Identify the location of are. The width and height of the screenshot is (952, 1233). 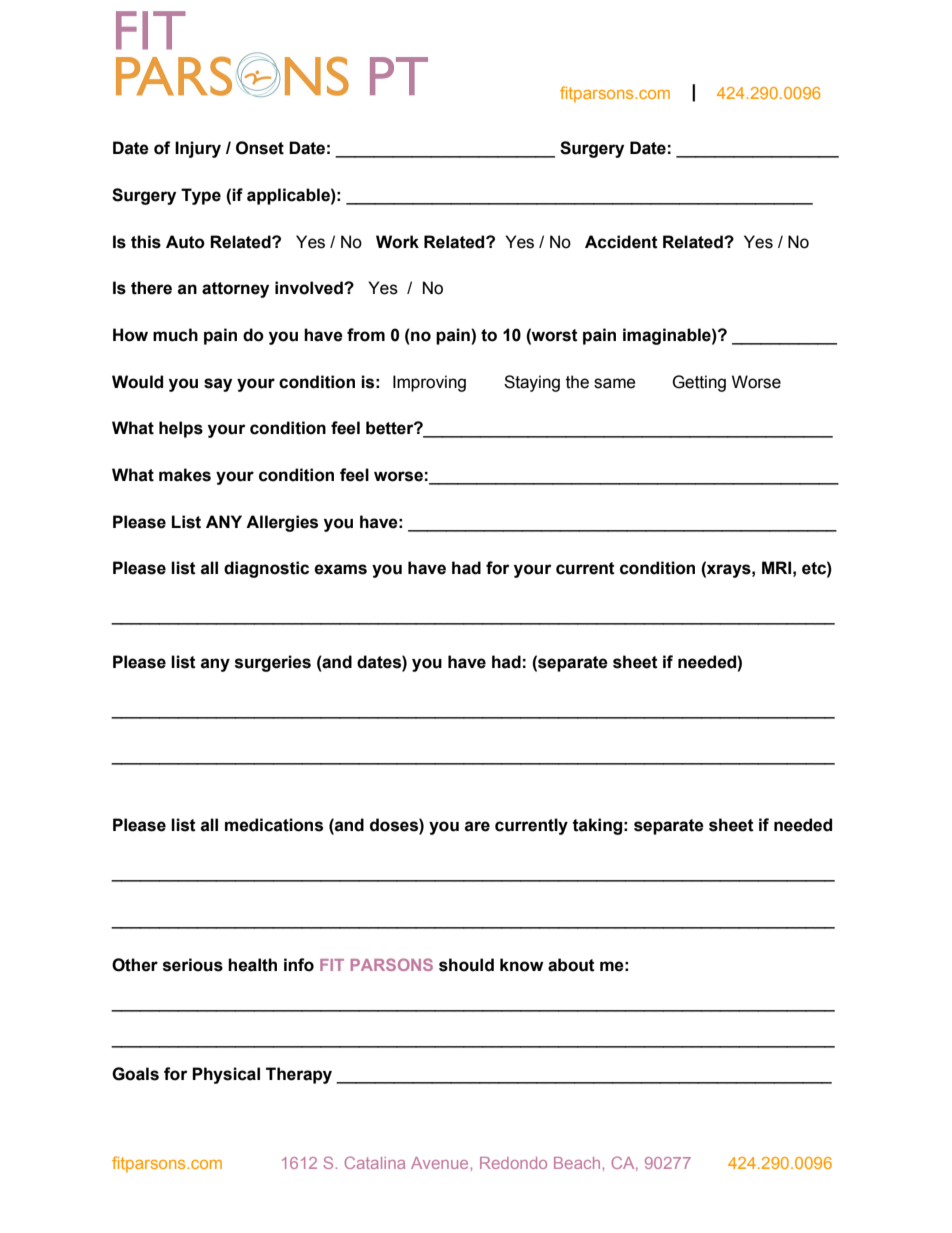
(477, 826).
